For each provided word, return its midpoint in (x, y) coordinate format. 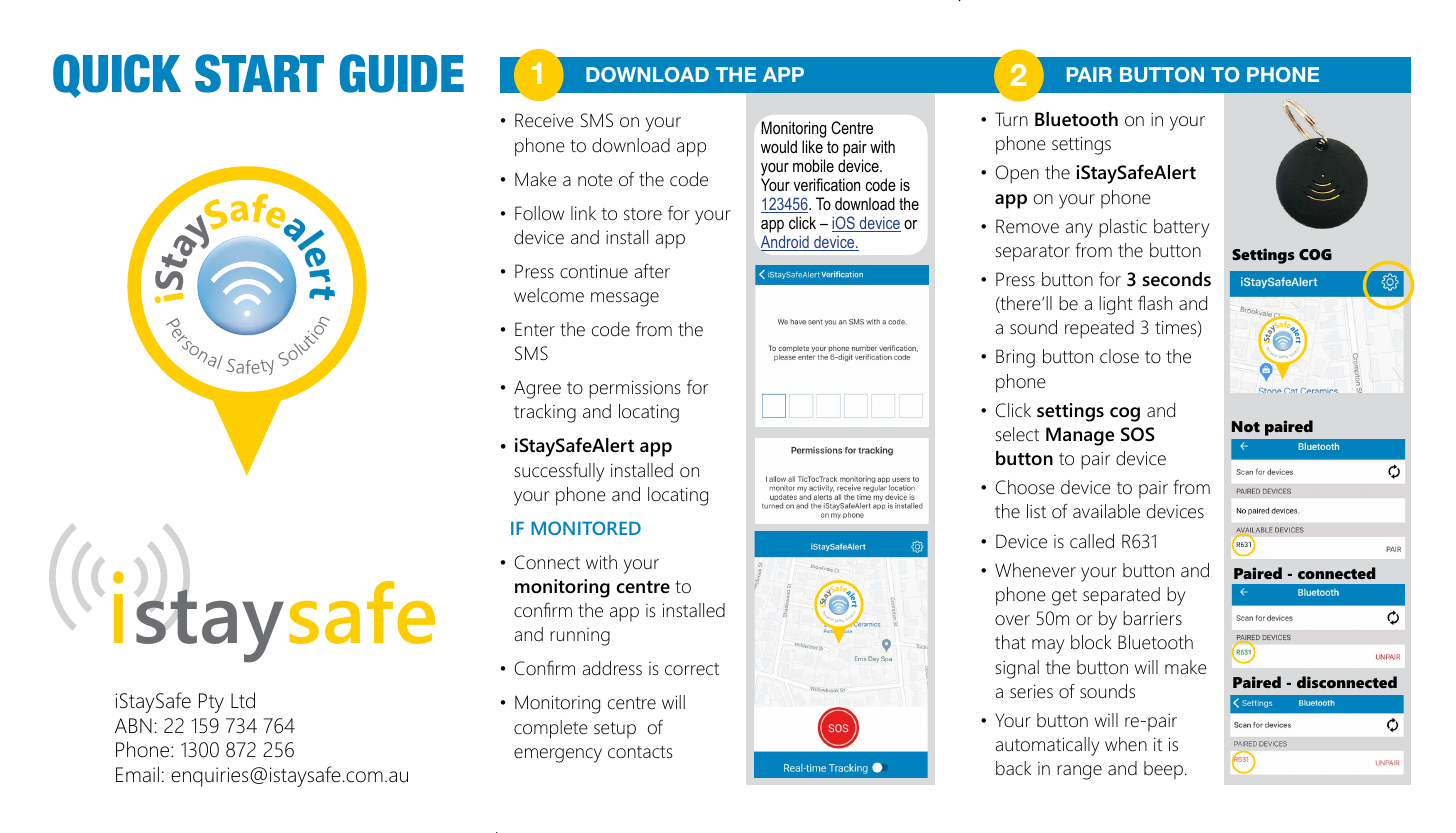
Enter (535, 329)
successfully (560, 472)
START (259, 73)
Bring (1015, 358)
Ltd (243, 700)
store (643, 214)
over (1012, 620)
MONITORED (586, 528)
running (580, 637)
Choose (1025, 487)
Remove (1027, 226)
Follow (539, 213)
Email (137, 774)
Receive (544, 120)
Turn (1011, 119)
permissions (635, 389)
